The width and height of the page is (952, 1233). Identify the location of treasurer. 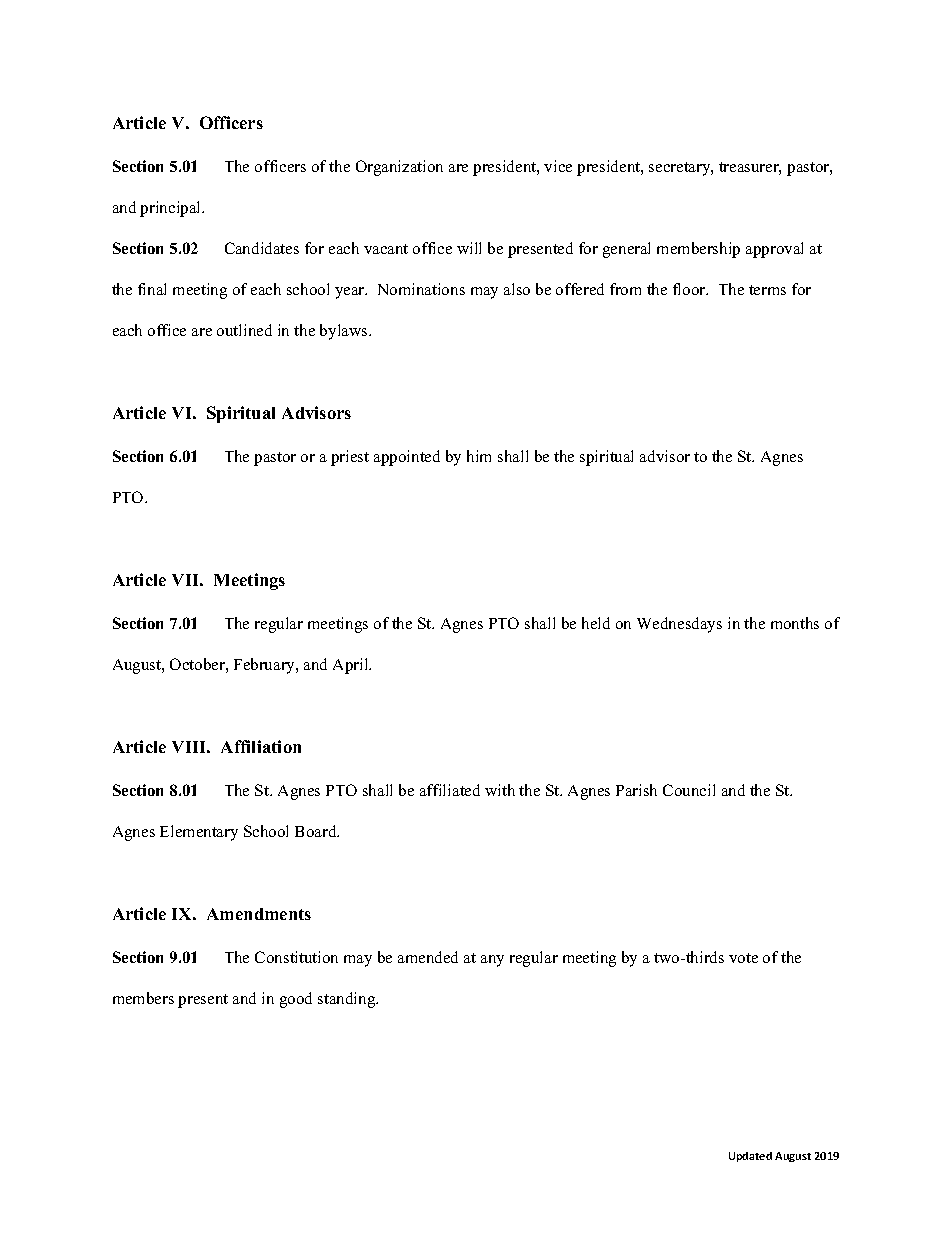
(750, 168).
